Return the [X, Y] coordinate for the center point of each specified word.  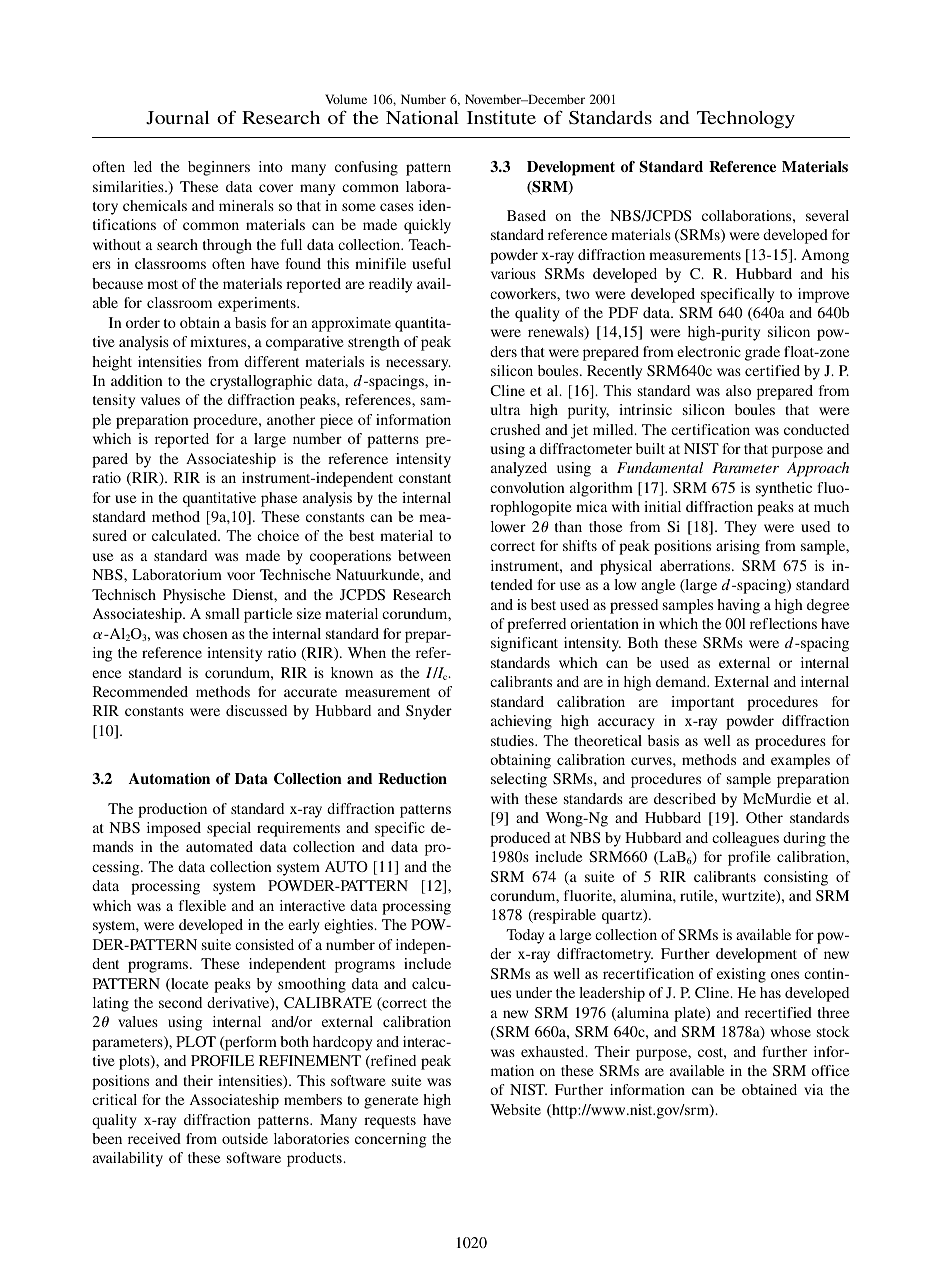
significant [524, 644]
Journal [177, 118]
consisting [796, 878]
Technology [746, 120]
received [154, 1138]
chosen [205, 633]
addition [137, 380]
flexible [202, 905]
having [738, 606]
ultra [506, 409]
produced [520, 839]
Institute [501, 117]
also [738, 390]
